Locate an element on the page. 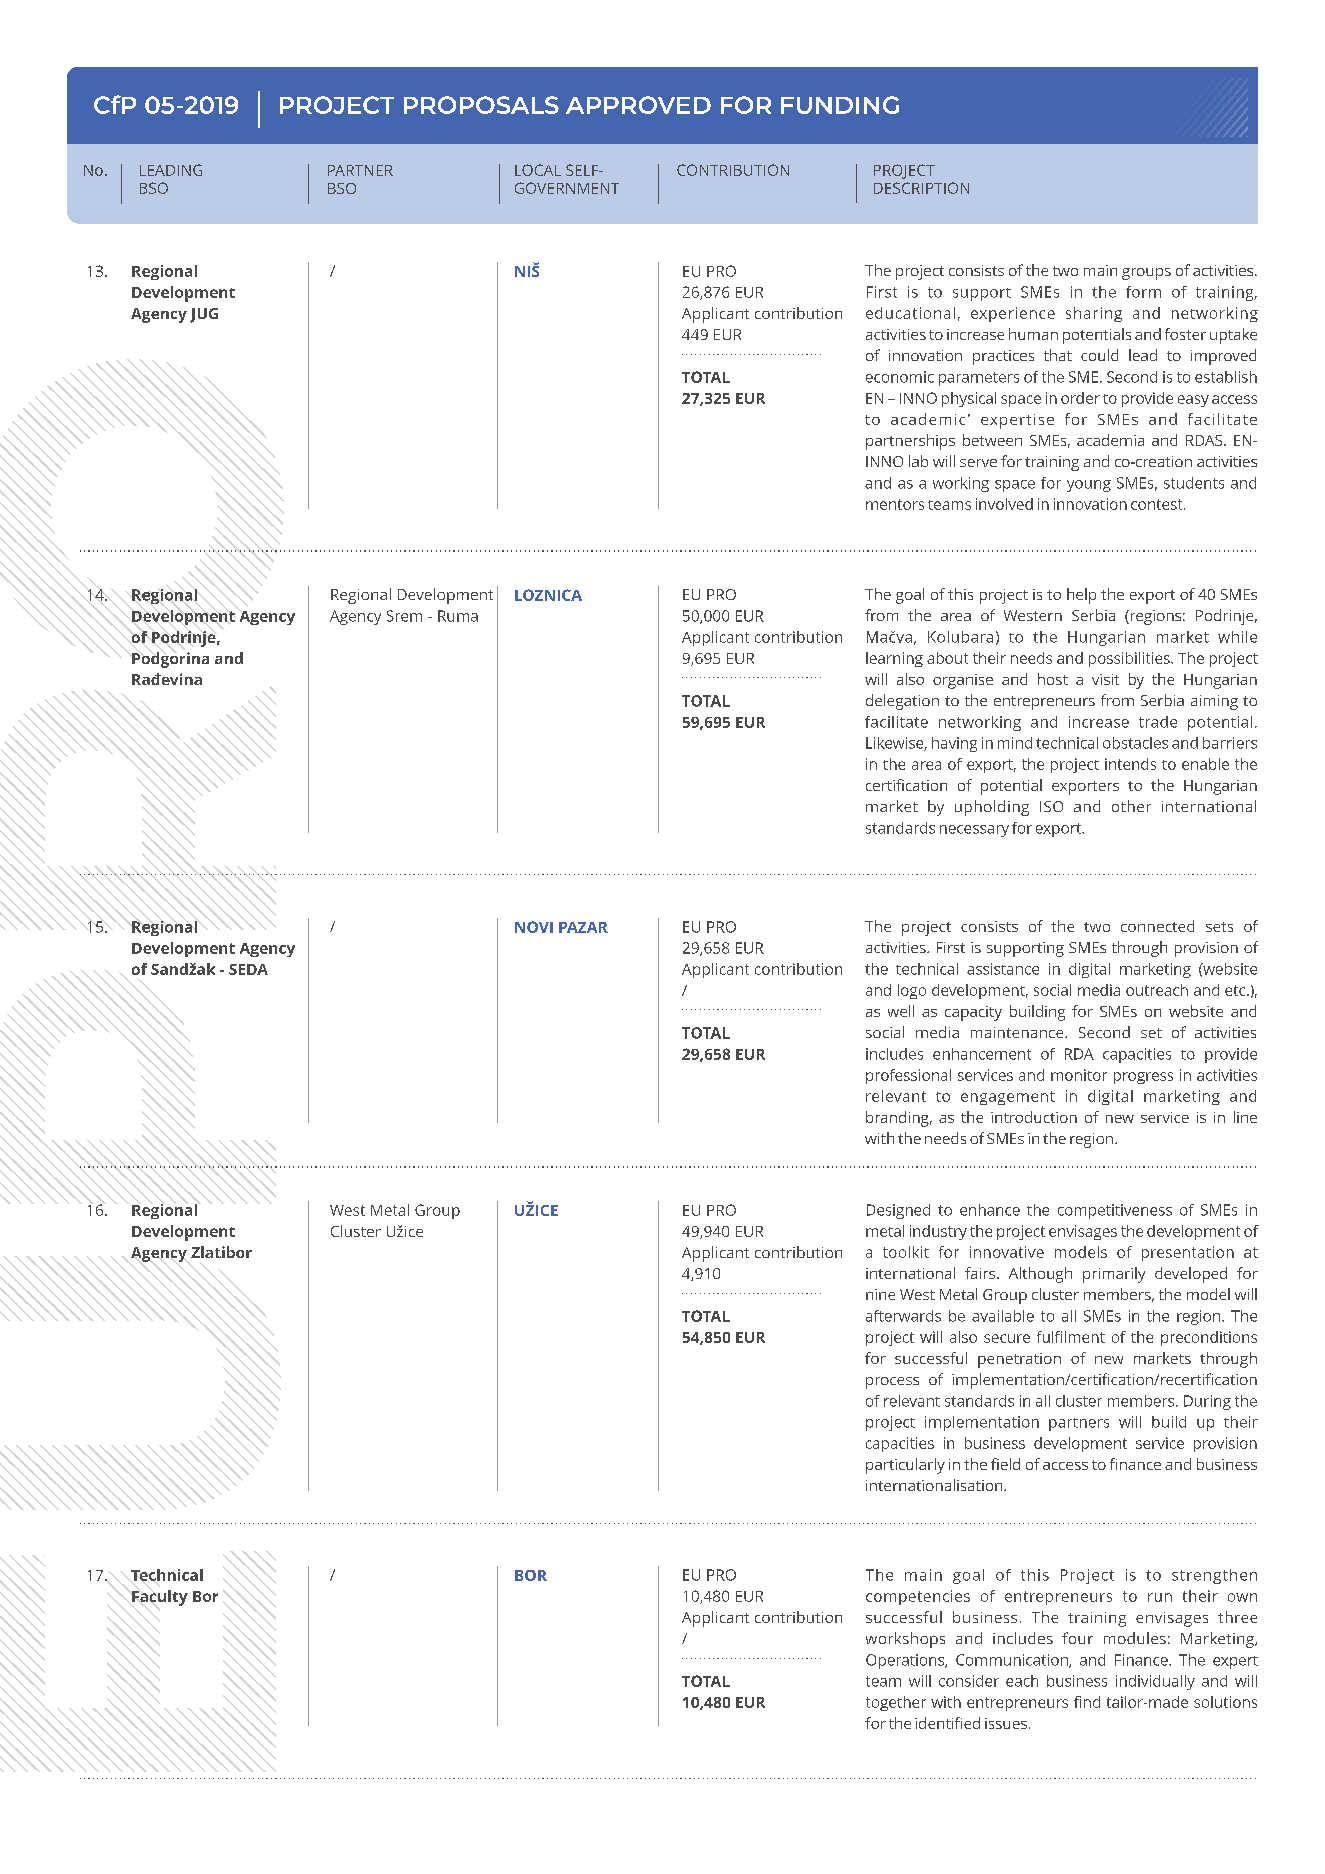 The image size is (1325, 1874). NOVI is located at coordinates (534, 927).
